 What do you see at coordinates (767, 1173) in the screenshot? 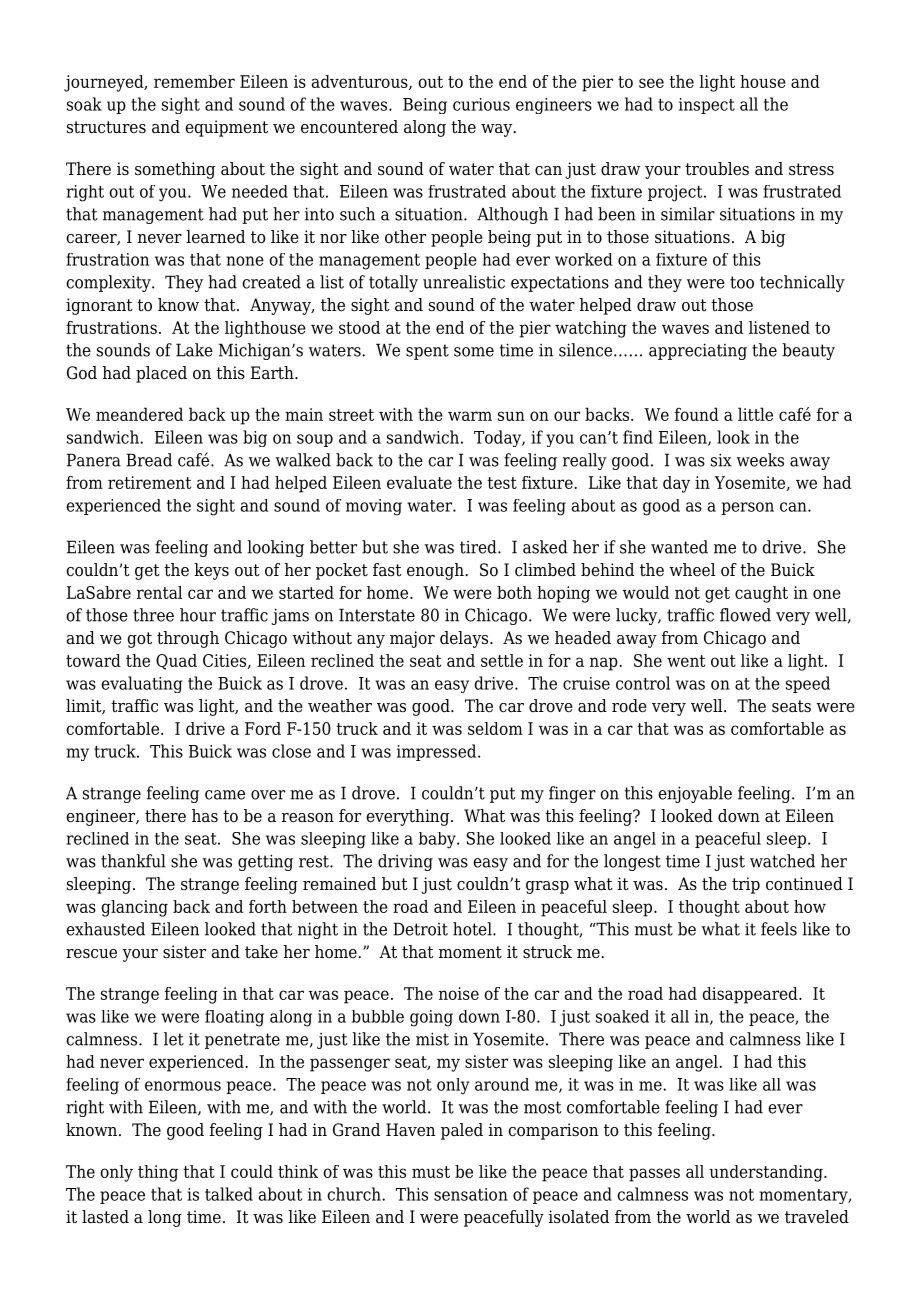
I see `understanding` at bounding box center [767, 1173].
